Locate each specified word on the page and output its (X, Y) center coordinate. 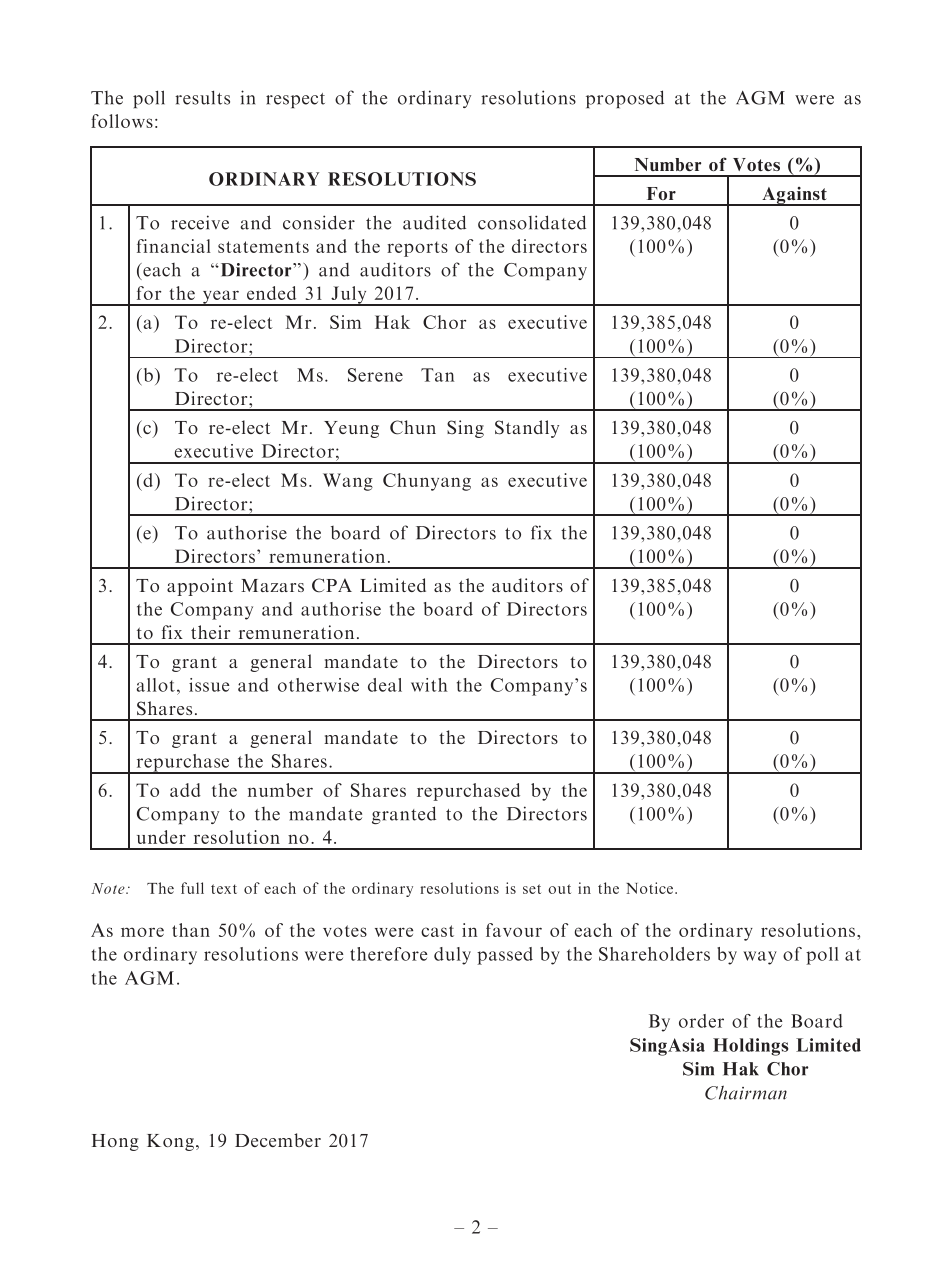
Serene (375, 375)
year (220, 298)
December (278, 1140)
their (210, 632)
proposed (625, 99)
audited (434, 222)
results (202, 97)
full (192, 888)
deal (385, 685)
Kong (170, 1142)
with (429, 685)
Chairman (746, 1093)
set (532, 889)
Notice (649, 888)
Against (794, 196)
